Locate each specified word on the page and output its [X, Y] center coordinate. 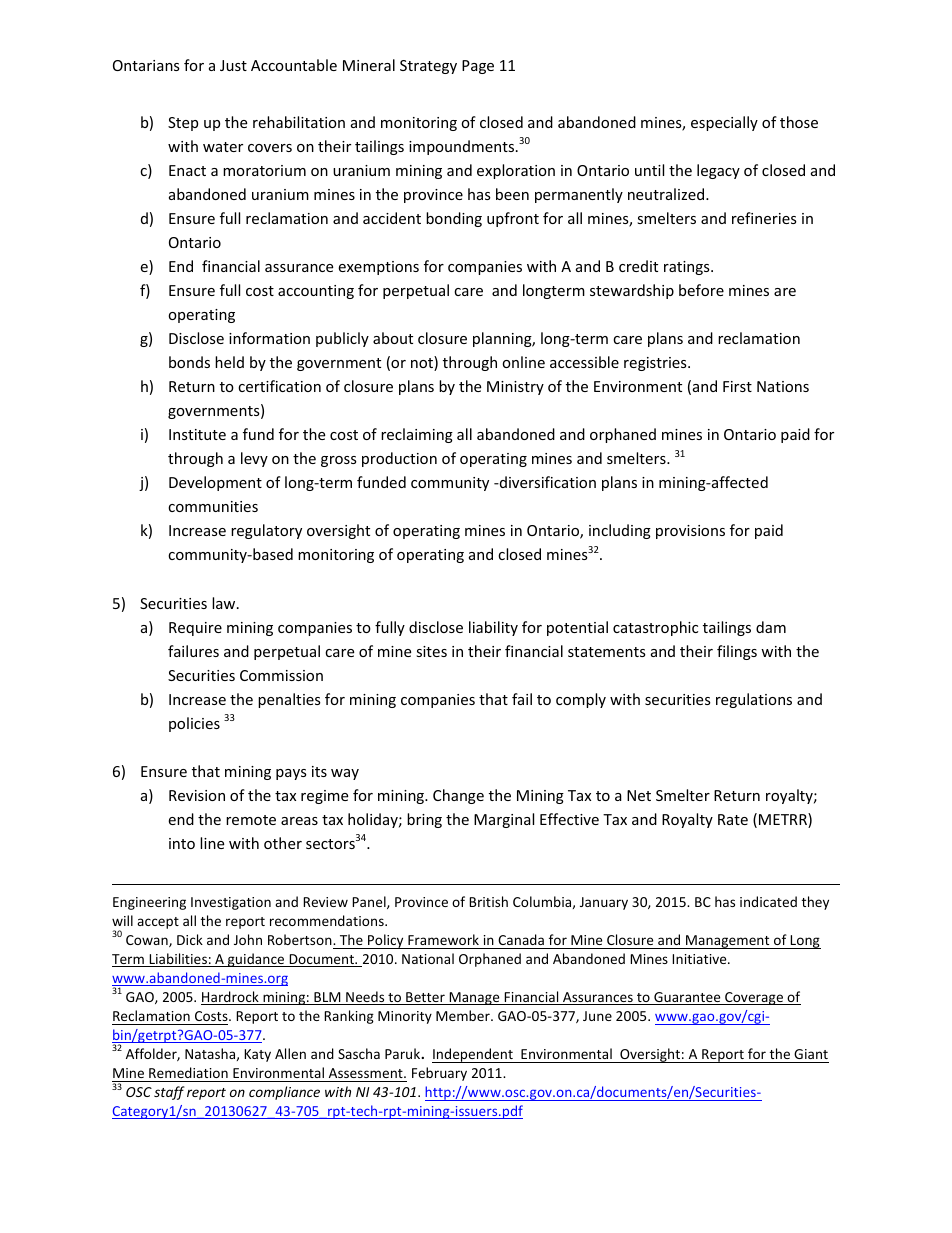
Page [478, 67]
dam [771, 627]
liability [493, 628]
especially [724, 123]
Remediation [188, 1072]
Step [183, 124]
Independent [473, 1055]
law [225, 603]
